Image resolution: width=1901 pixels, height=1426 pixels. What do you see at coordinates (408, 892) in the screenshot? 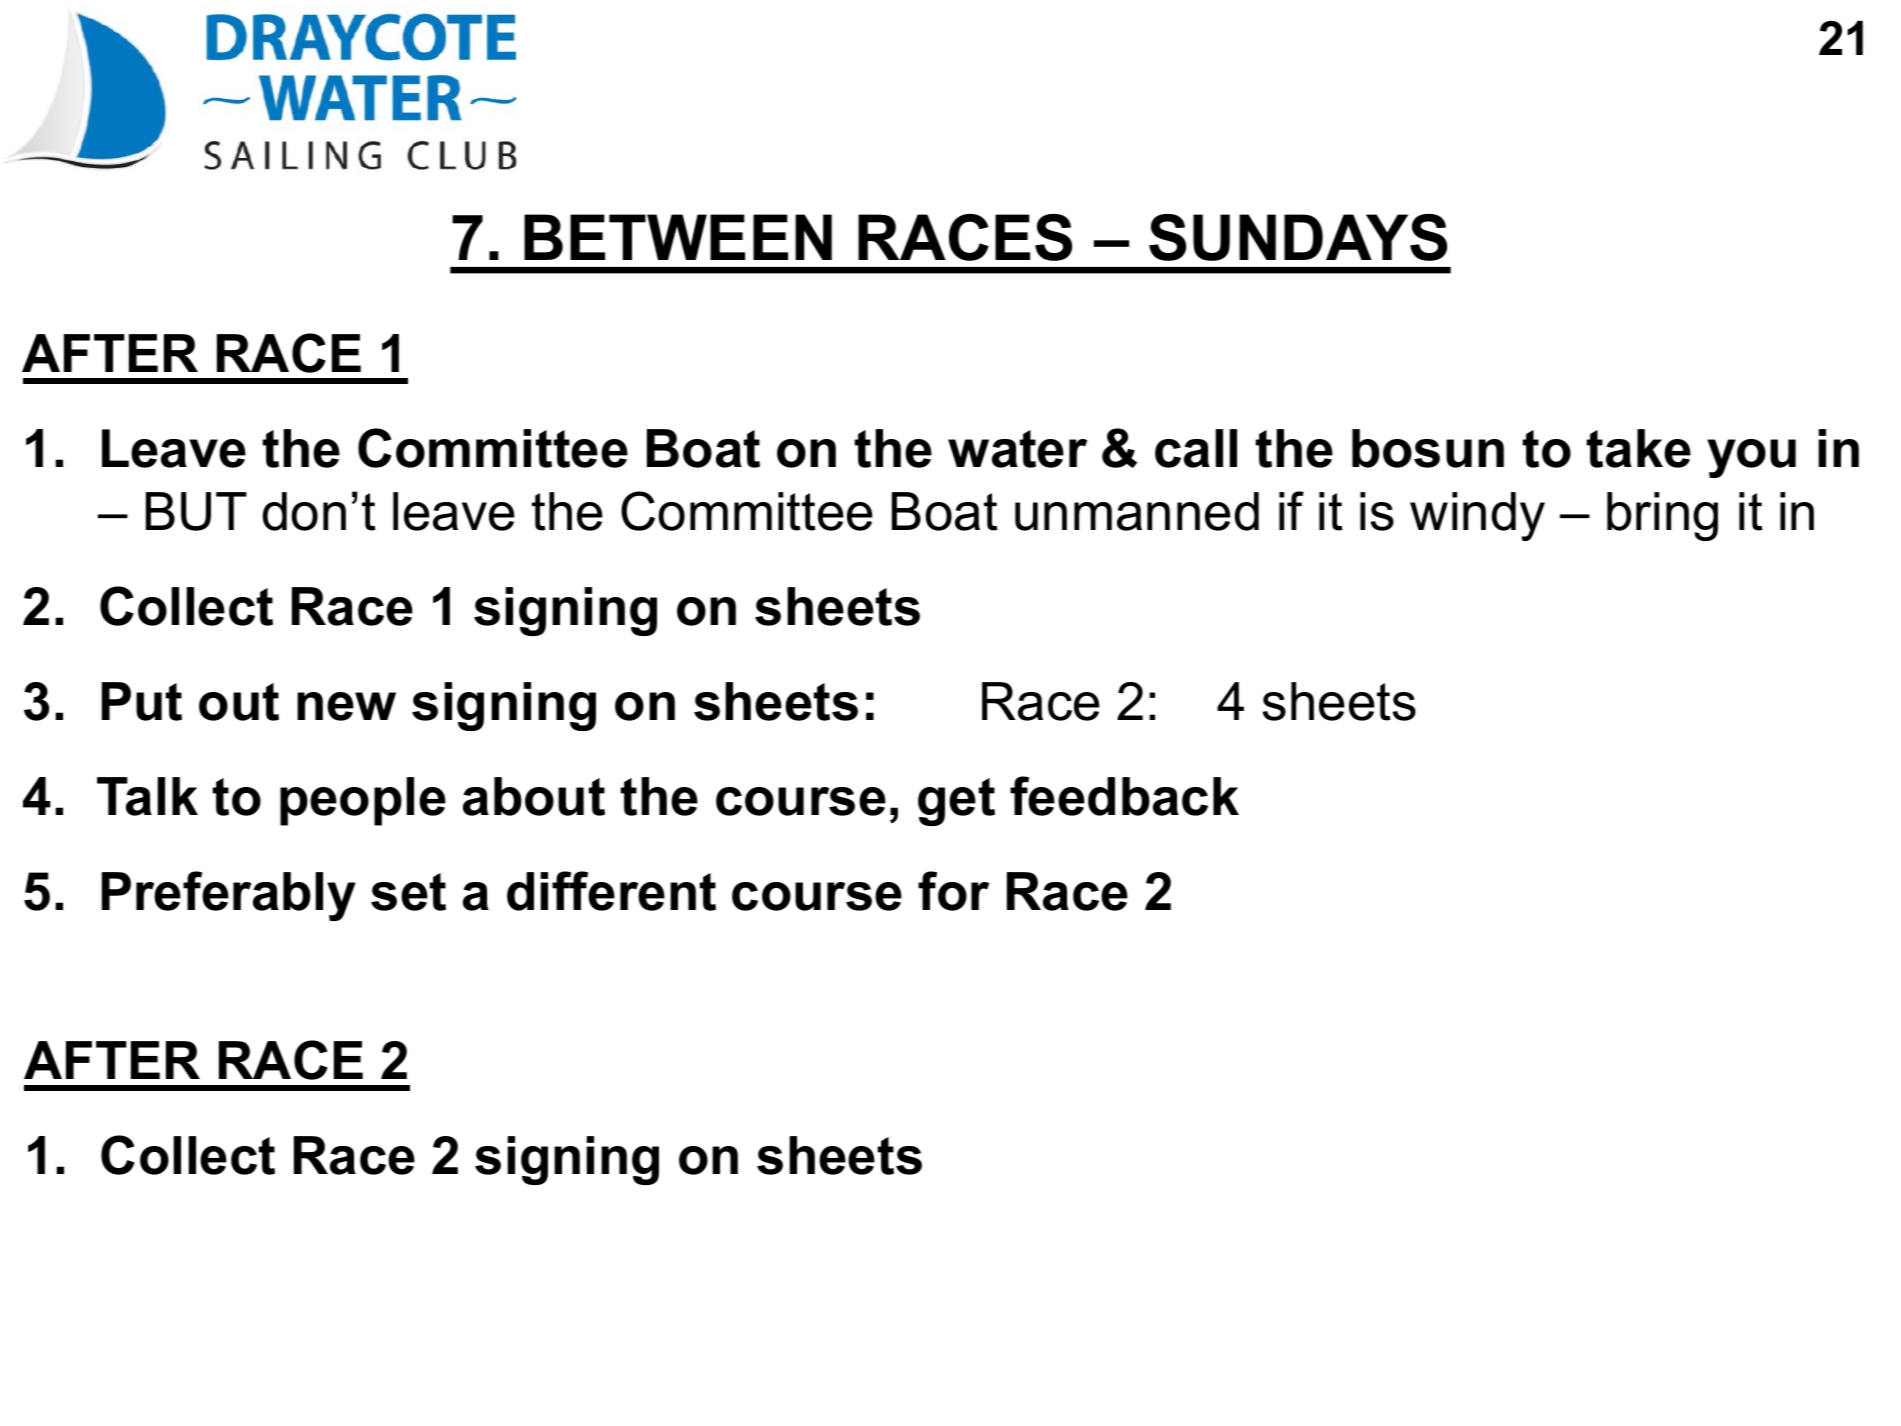
I see `set` at bounding box center [408, 892].
